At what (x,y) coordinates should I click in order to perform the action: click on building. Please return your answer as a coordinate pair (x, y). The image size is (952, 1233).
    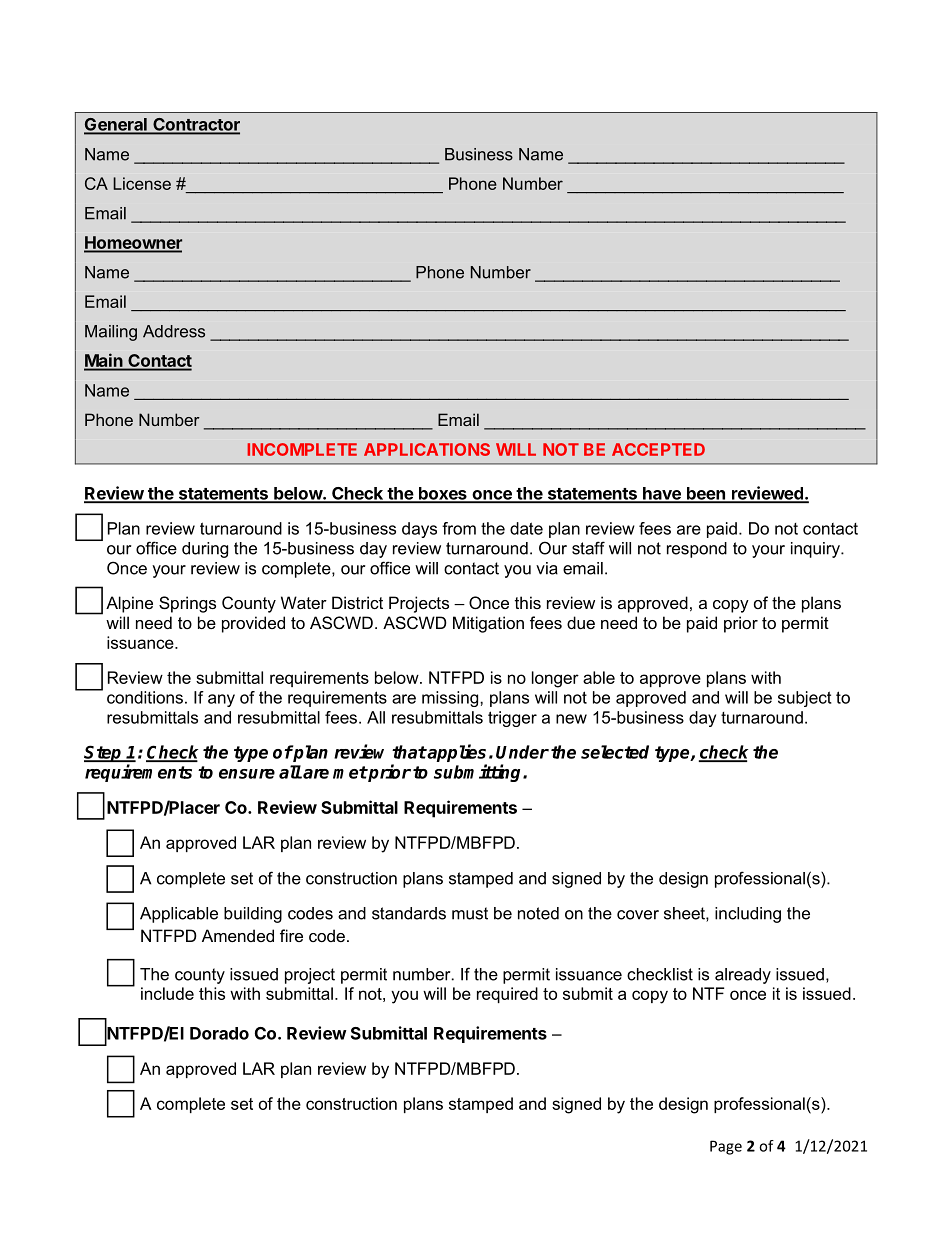
    Looking at the image, I should click on (253, 915).
